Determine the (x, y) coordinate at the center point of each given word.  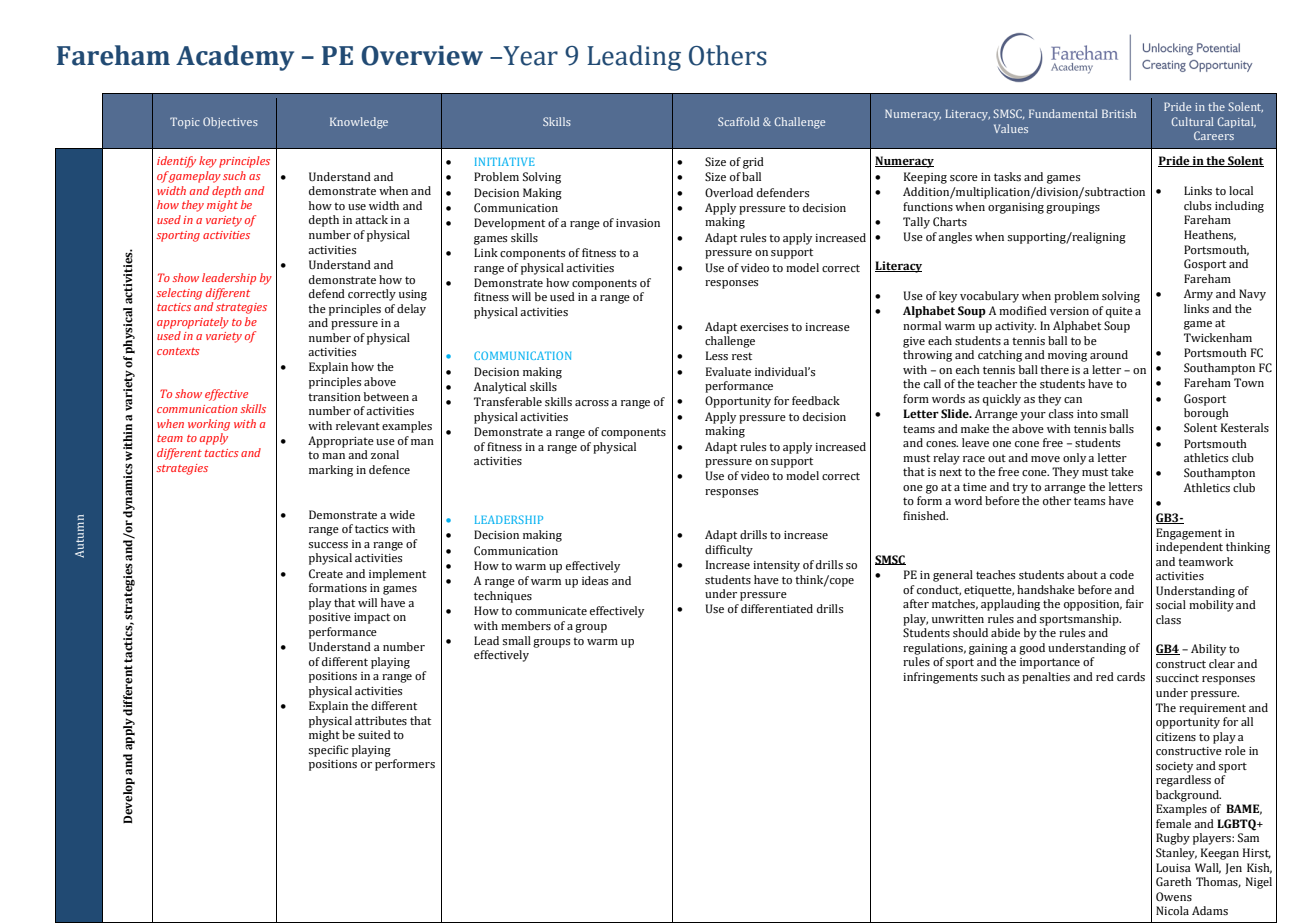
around (1109, 354)
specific (328, 751)
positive (330, 618)
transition (334, 397)
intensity (776, 566)
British (1119, 113)
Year (529, 56)
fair (1135, 603)
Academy (235, 58)
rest (742, 356)
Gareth (1174, 881)
